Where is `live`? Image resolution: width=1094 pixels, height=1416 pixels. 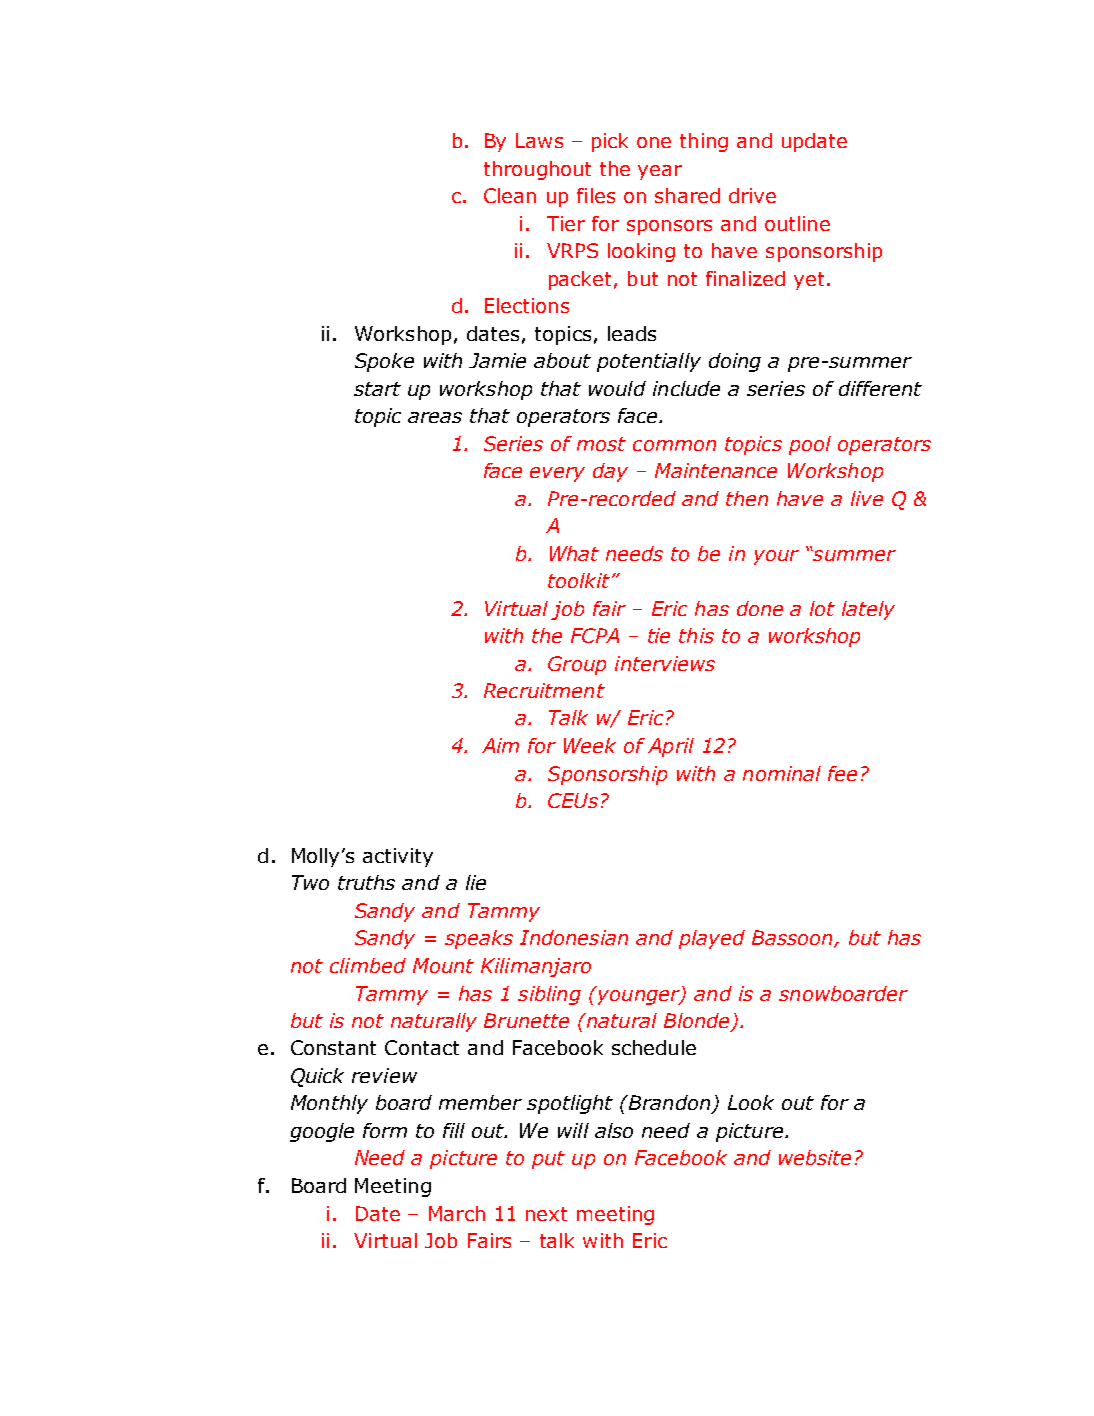 live is located at coordinates (867, 498).
